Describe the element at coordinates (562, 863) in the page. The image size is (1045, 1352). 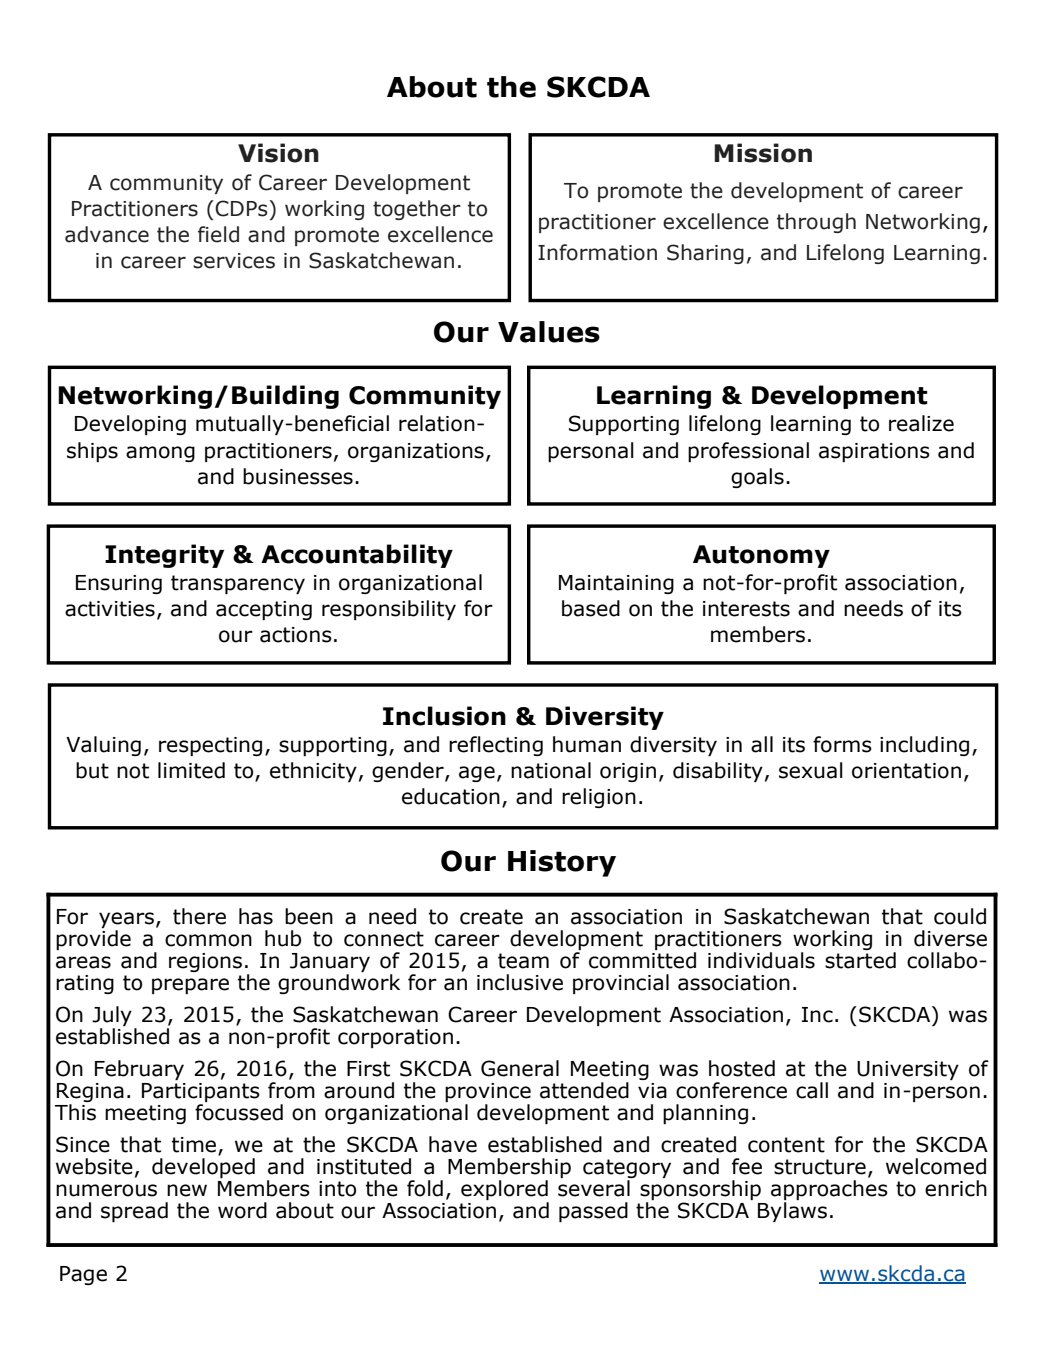
I see `History` at that location.
